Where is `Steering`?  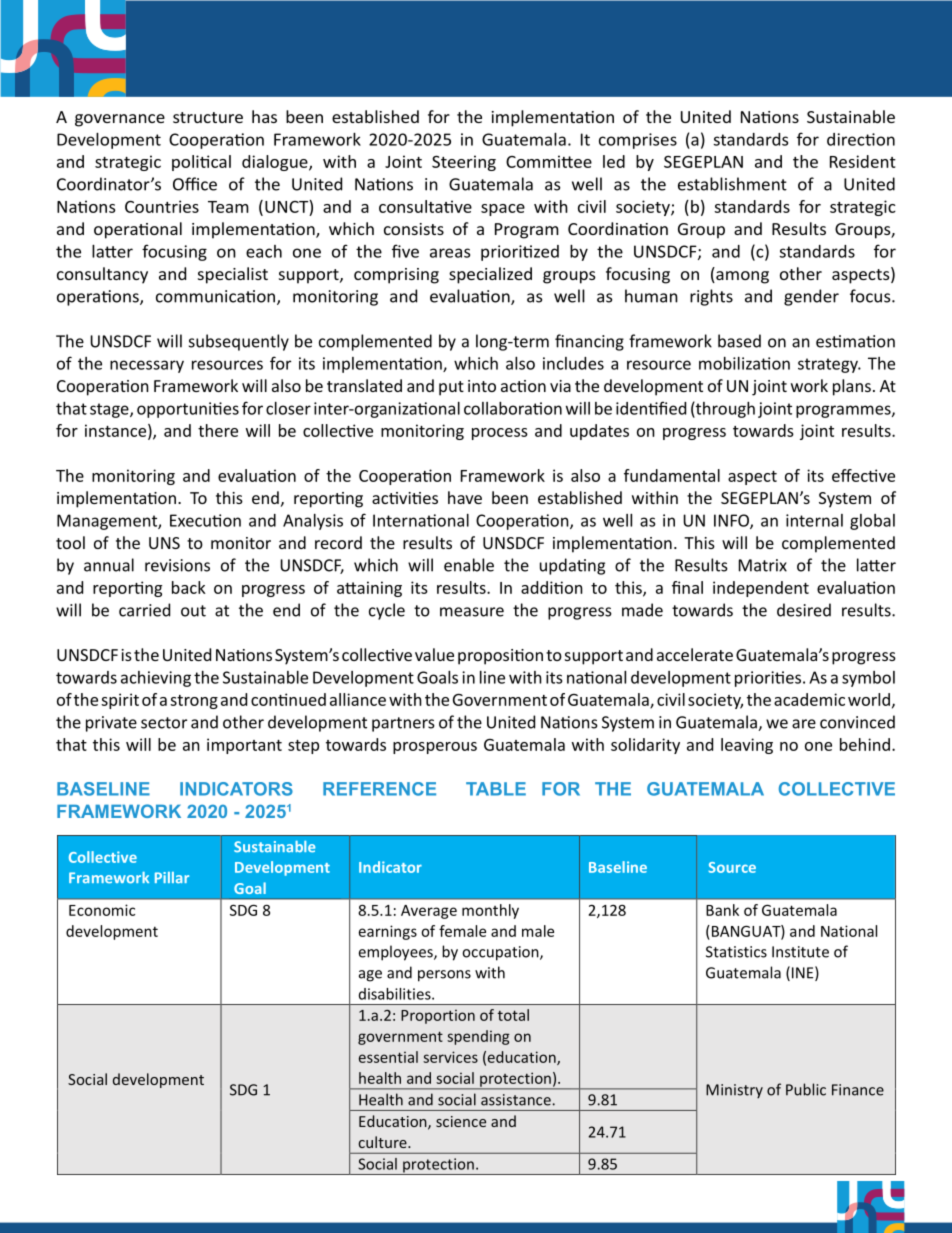
Steering is located at coordinates (464, 163).
